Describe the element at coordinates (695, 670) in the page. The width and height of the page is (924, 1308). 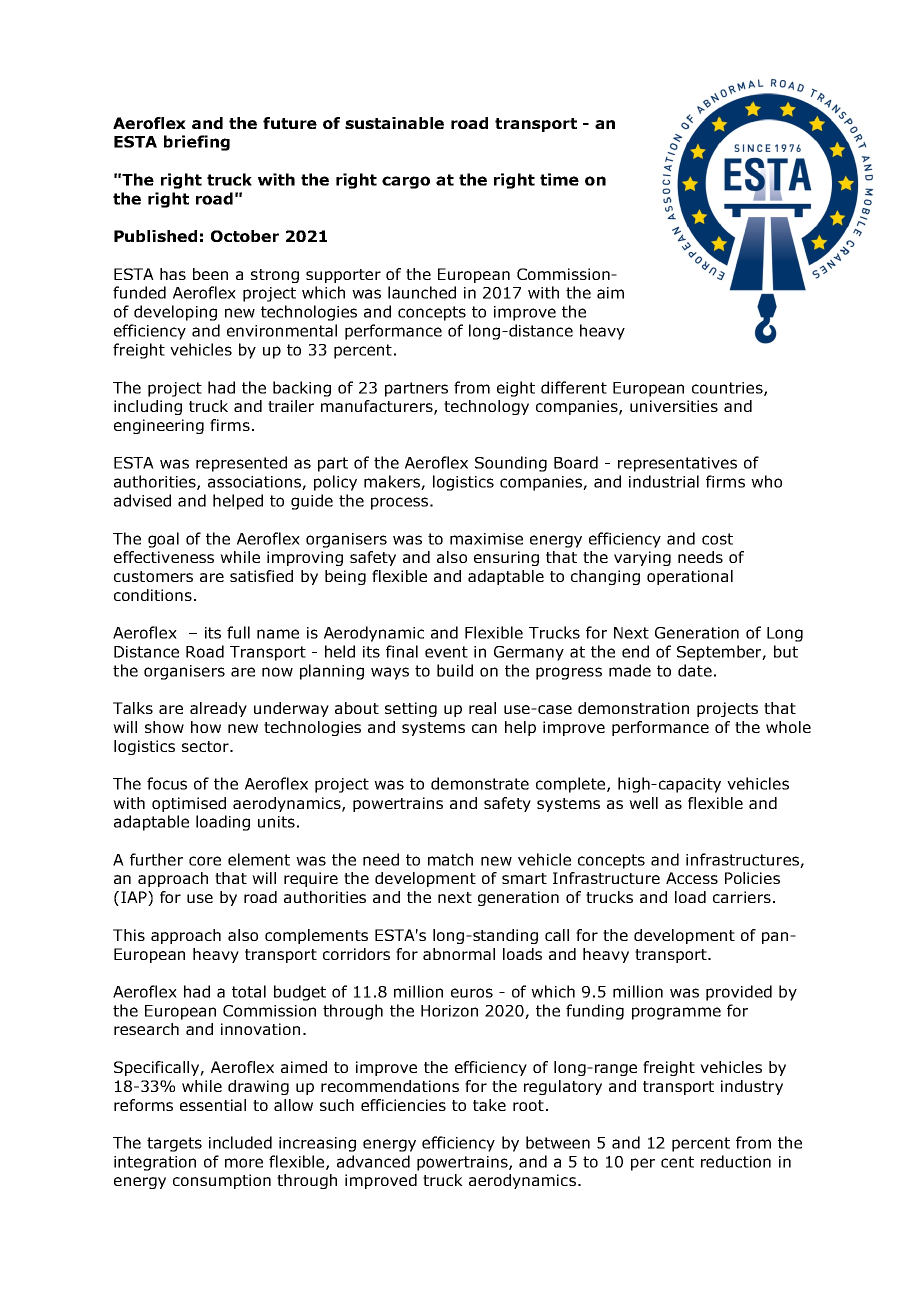
I see `date` at that location.
